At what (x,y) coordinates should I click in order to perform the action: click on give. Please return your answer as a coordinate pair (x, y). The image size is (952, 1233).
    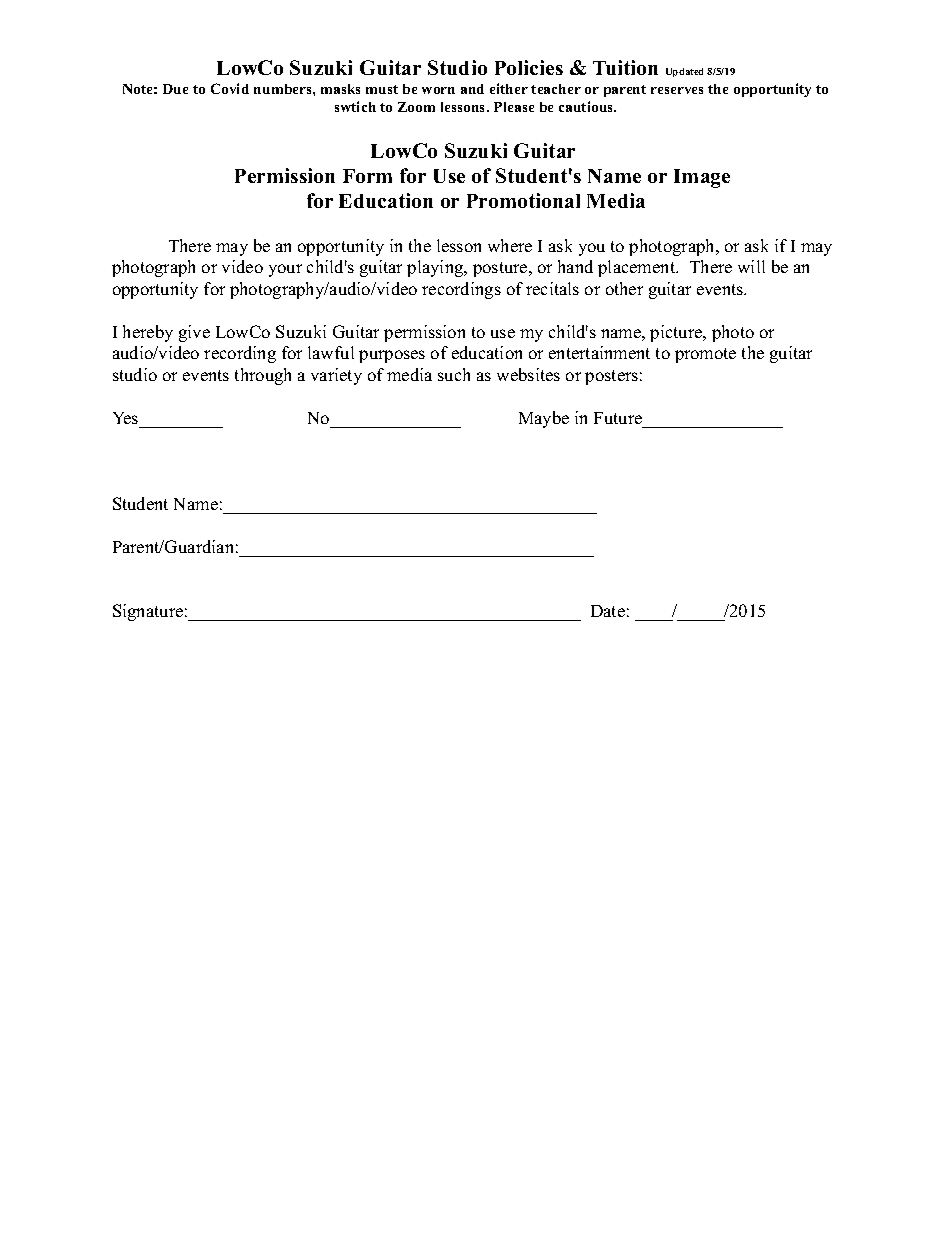
    Looking at the image, I should click on (194, 333).
